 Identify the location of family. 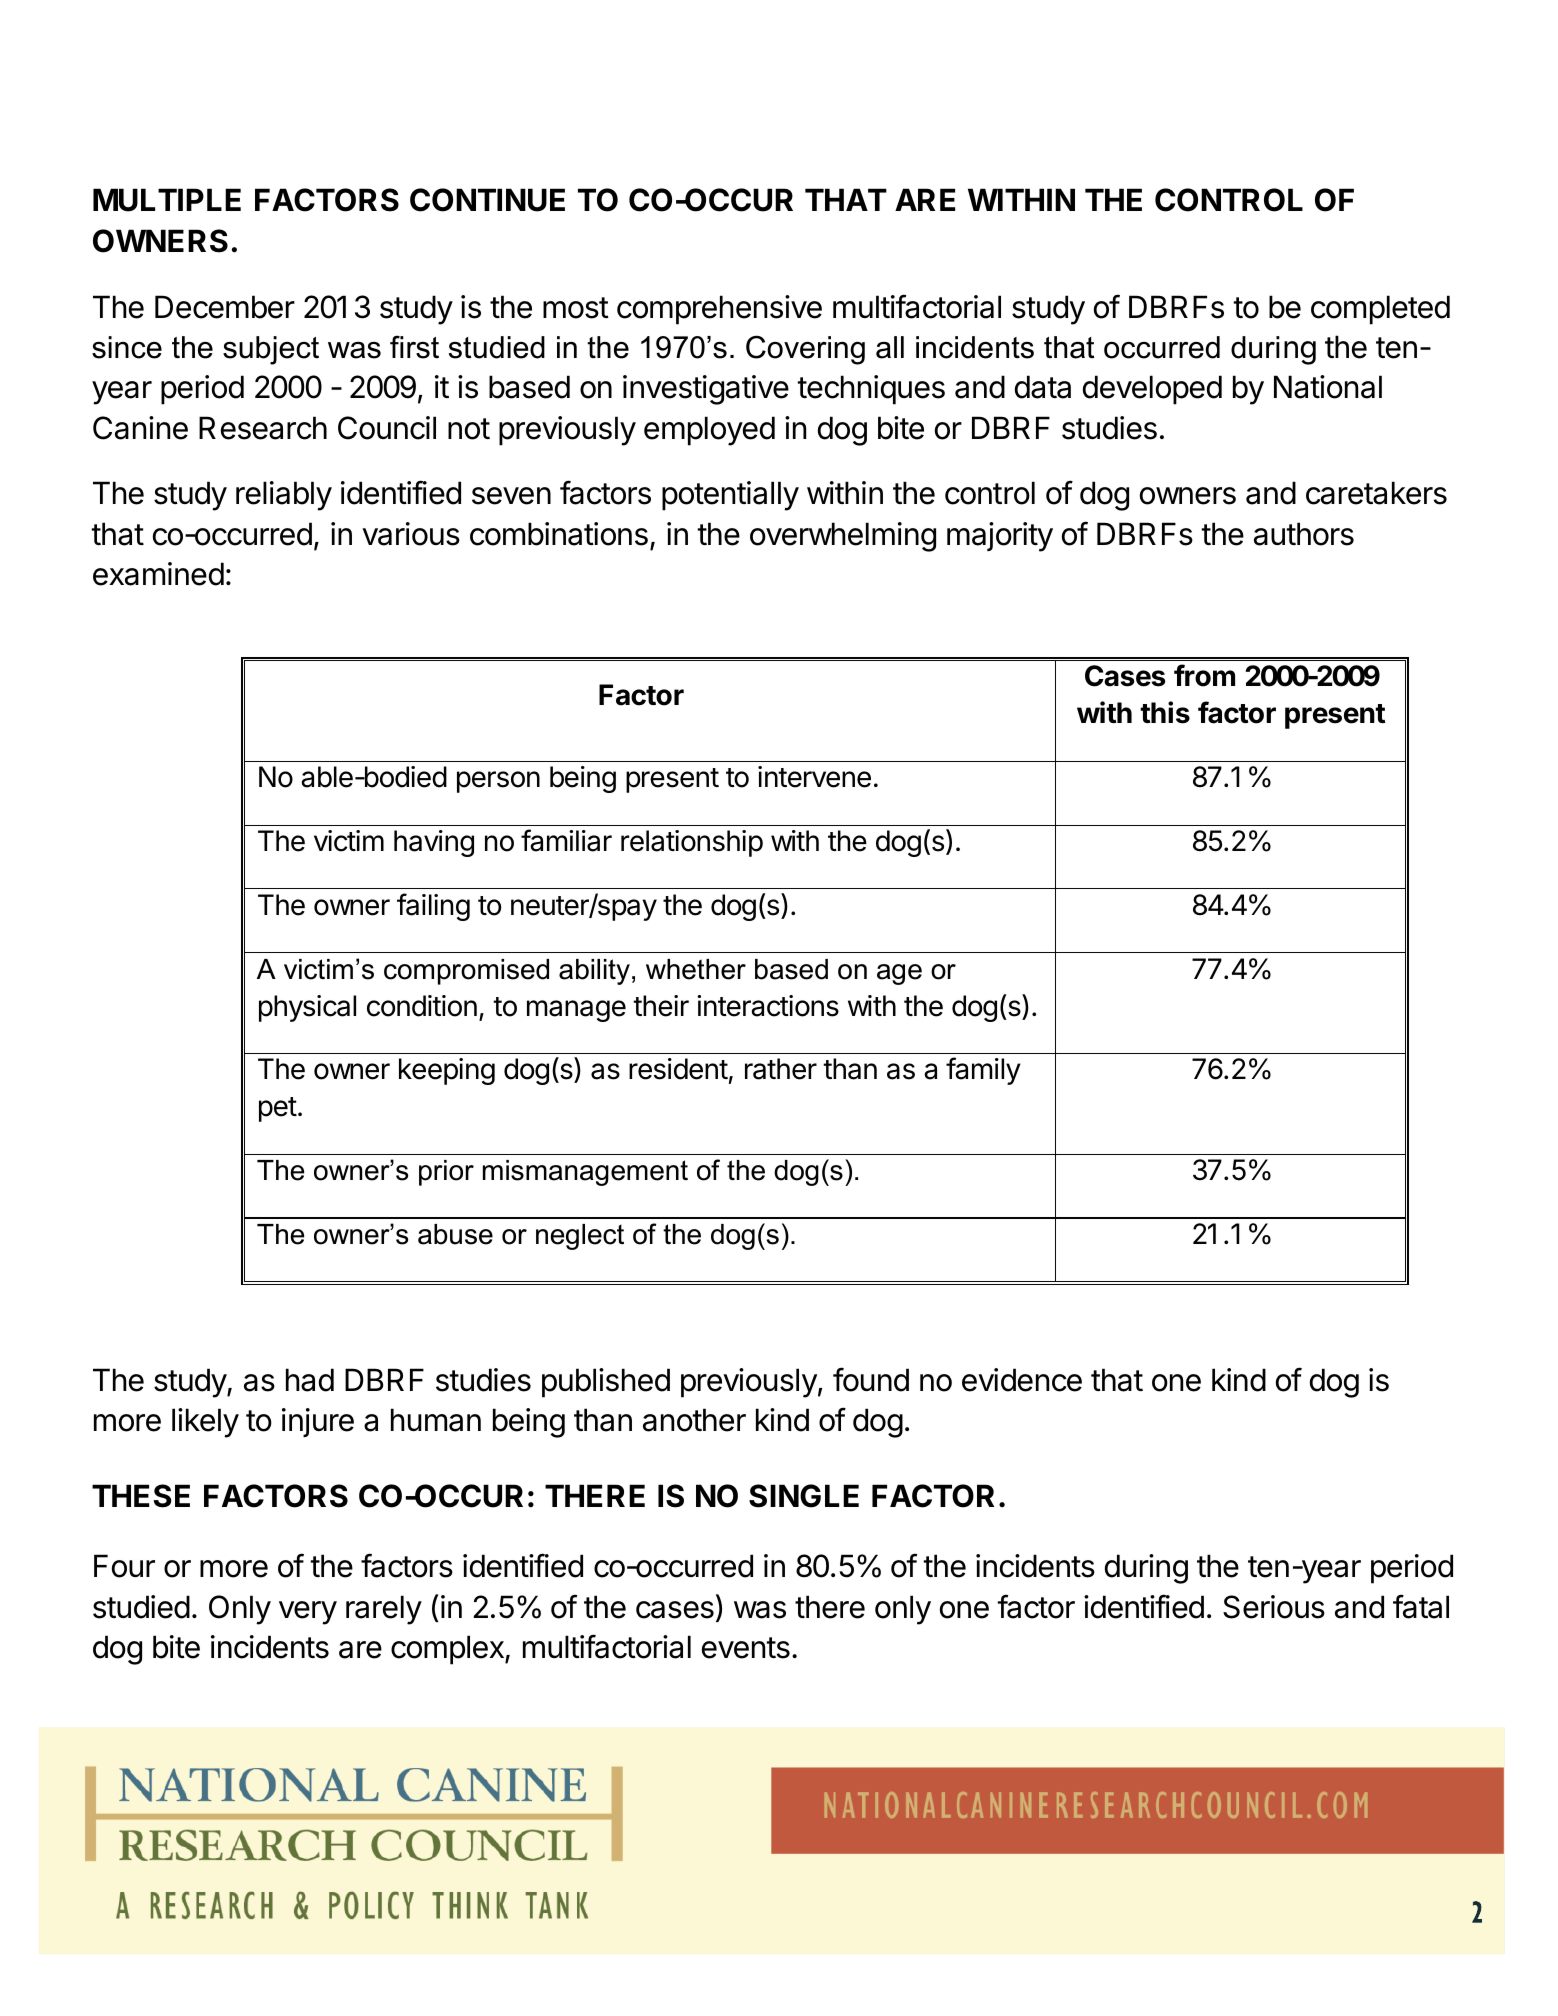
(983, 1071).
